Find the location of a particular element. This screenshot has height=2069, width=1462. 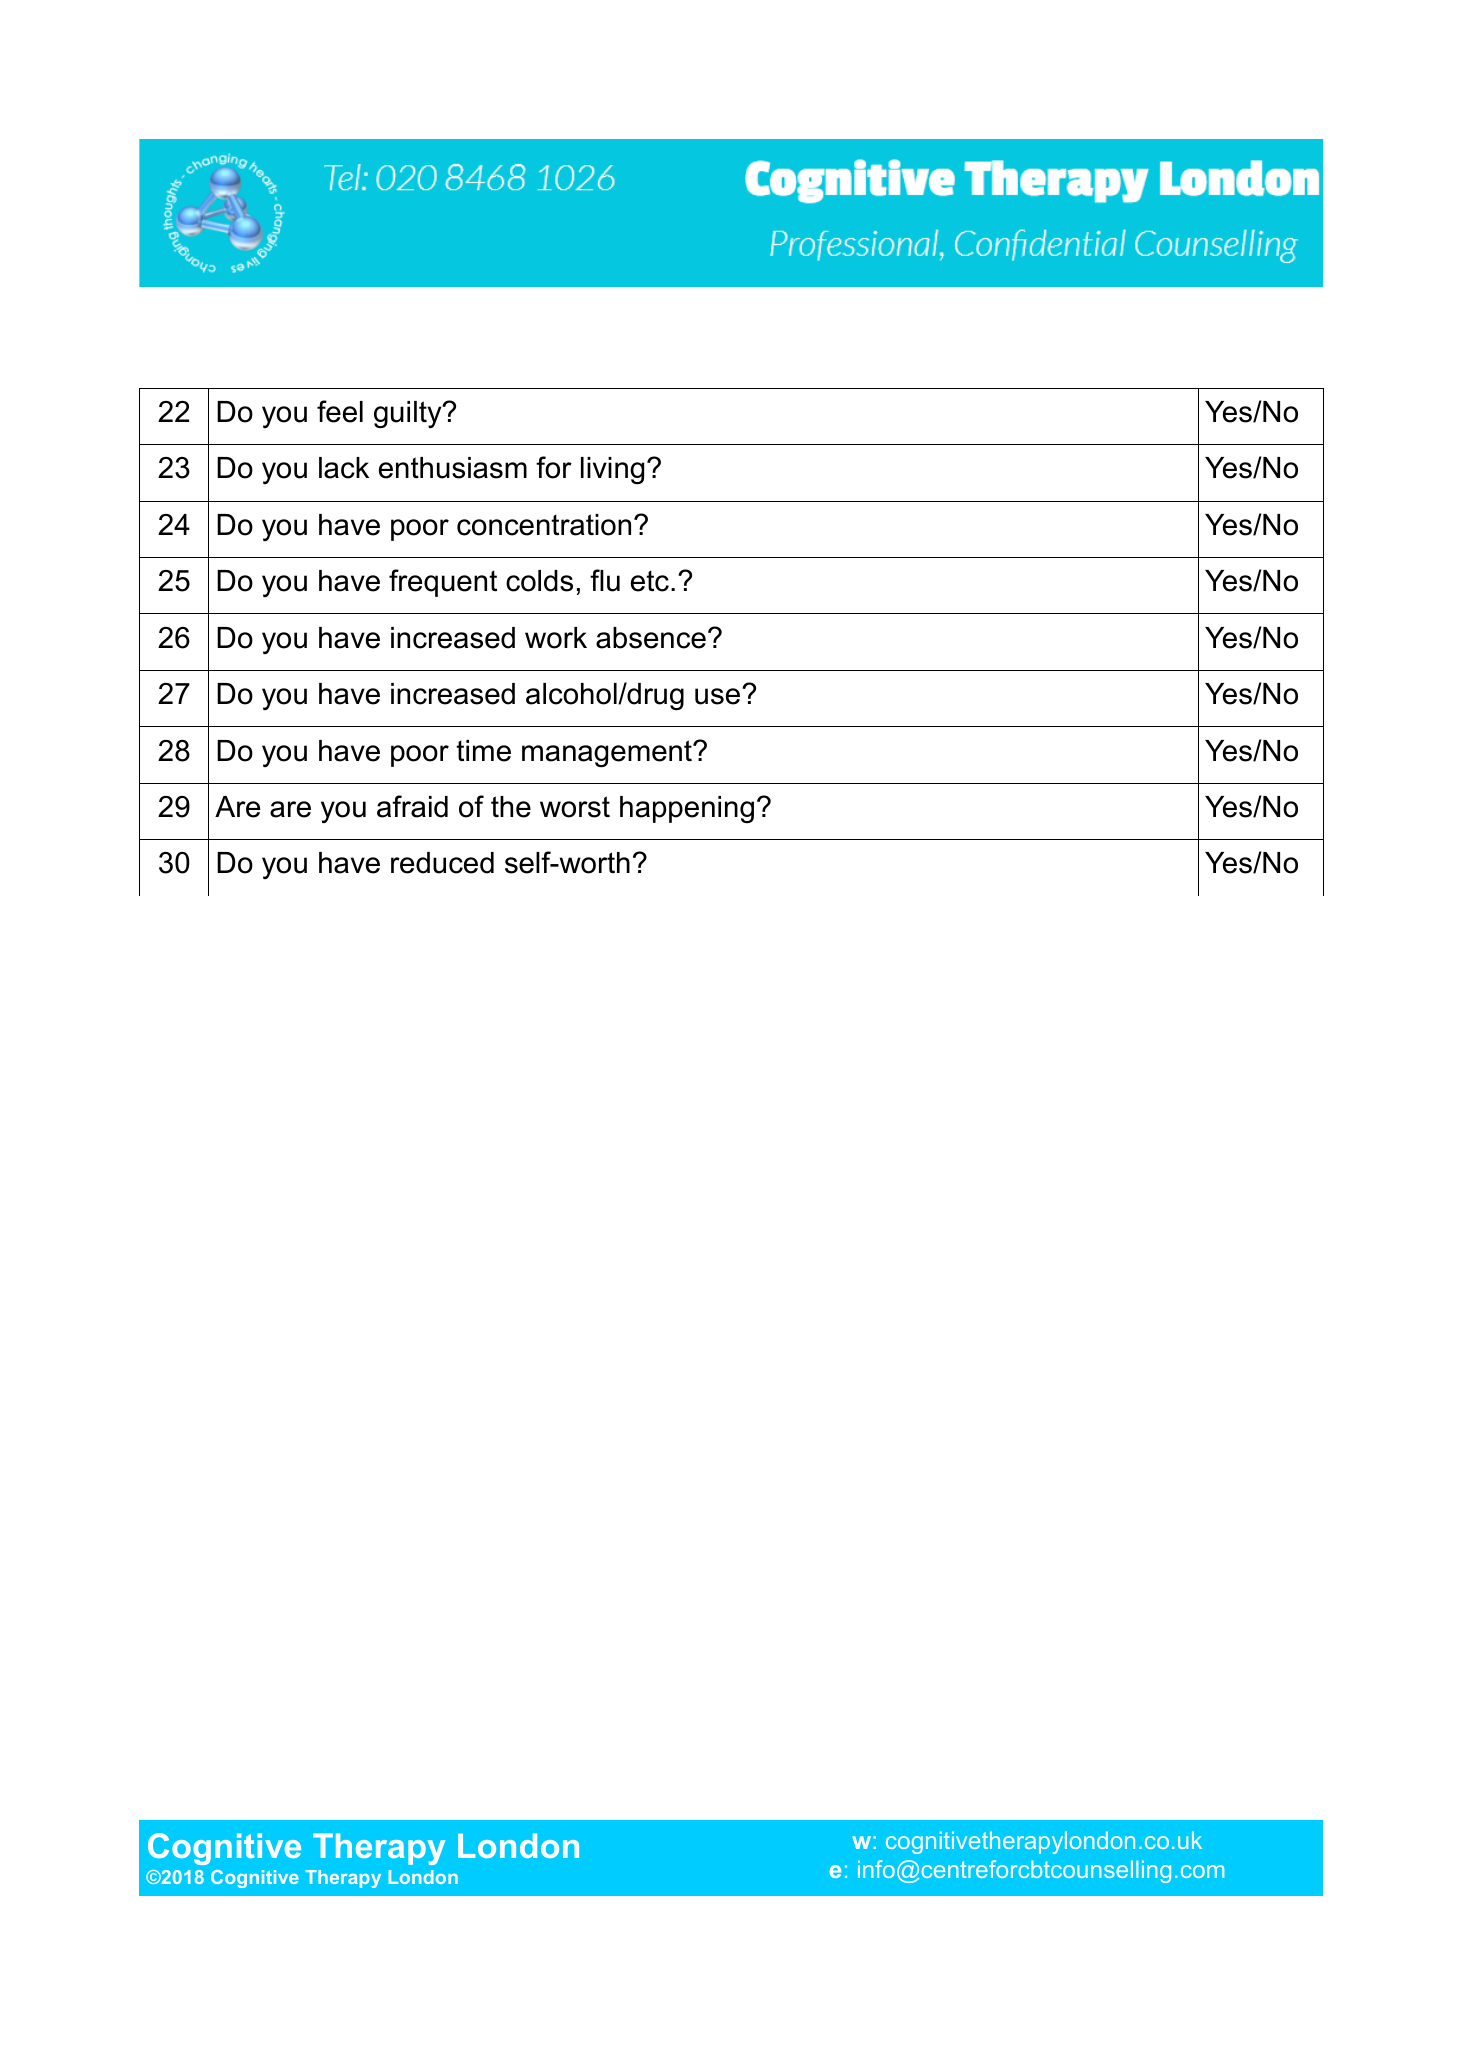

guilty is located at coordinates (409, 415).
